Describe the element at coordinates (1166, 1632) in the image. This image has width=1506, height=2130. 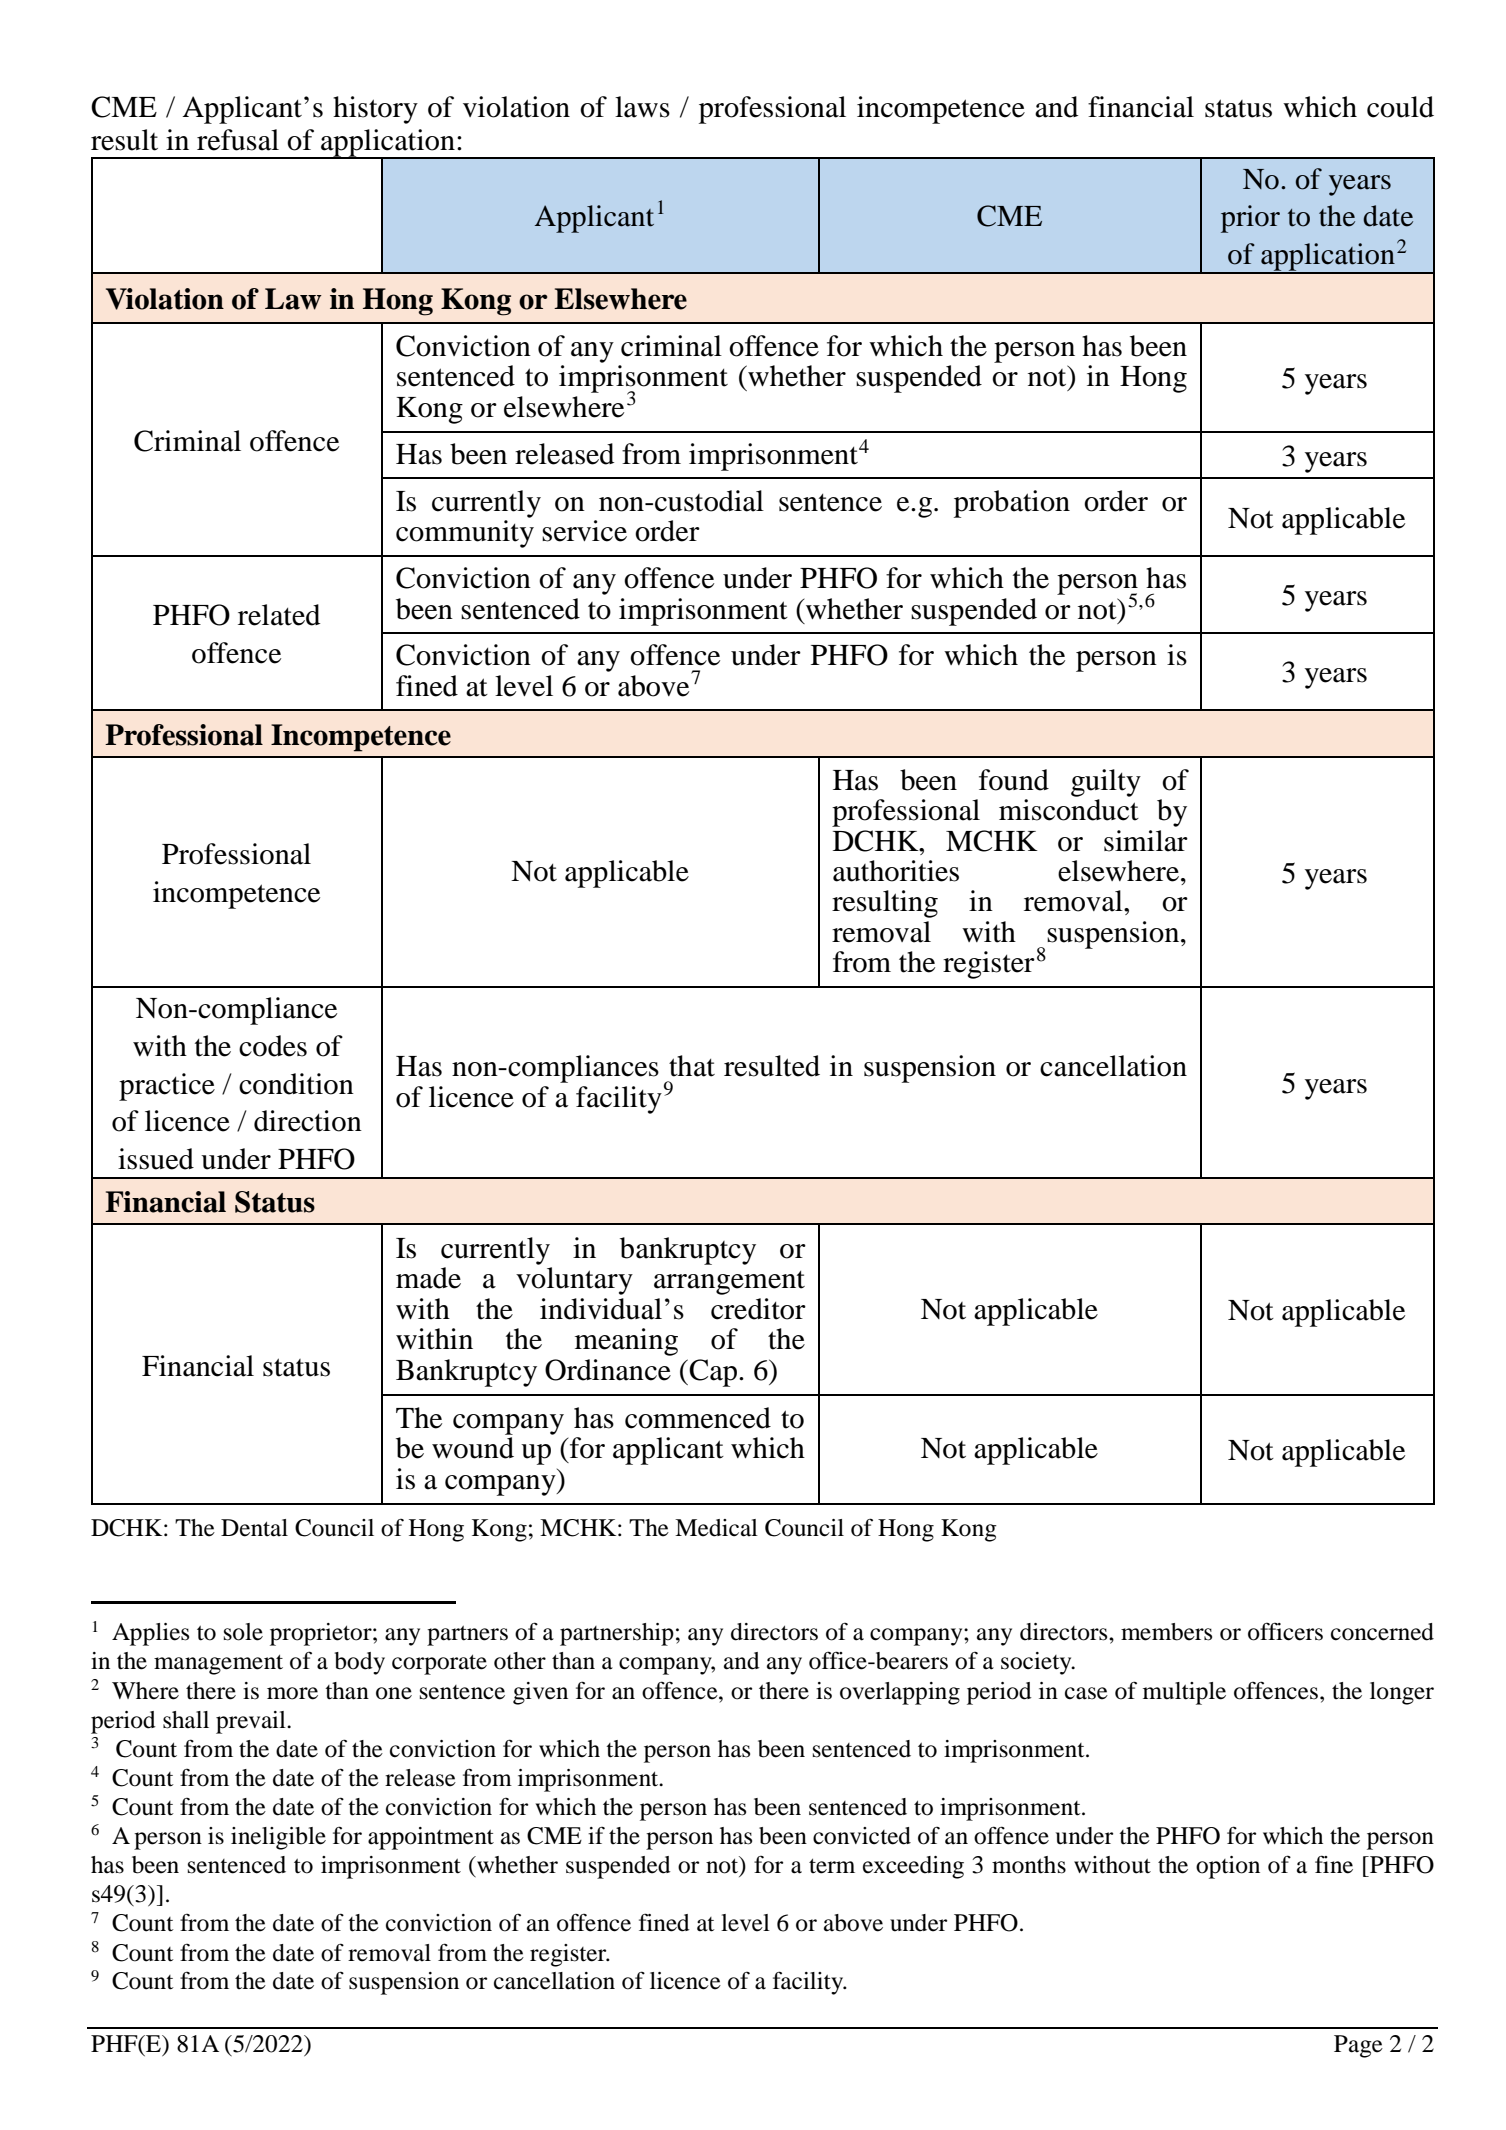
I see `members` at that location.
